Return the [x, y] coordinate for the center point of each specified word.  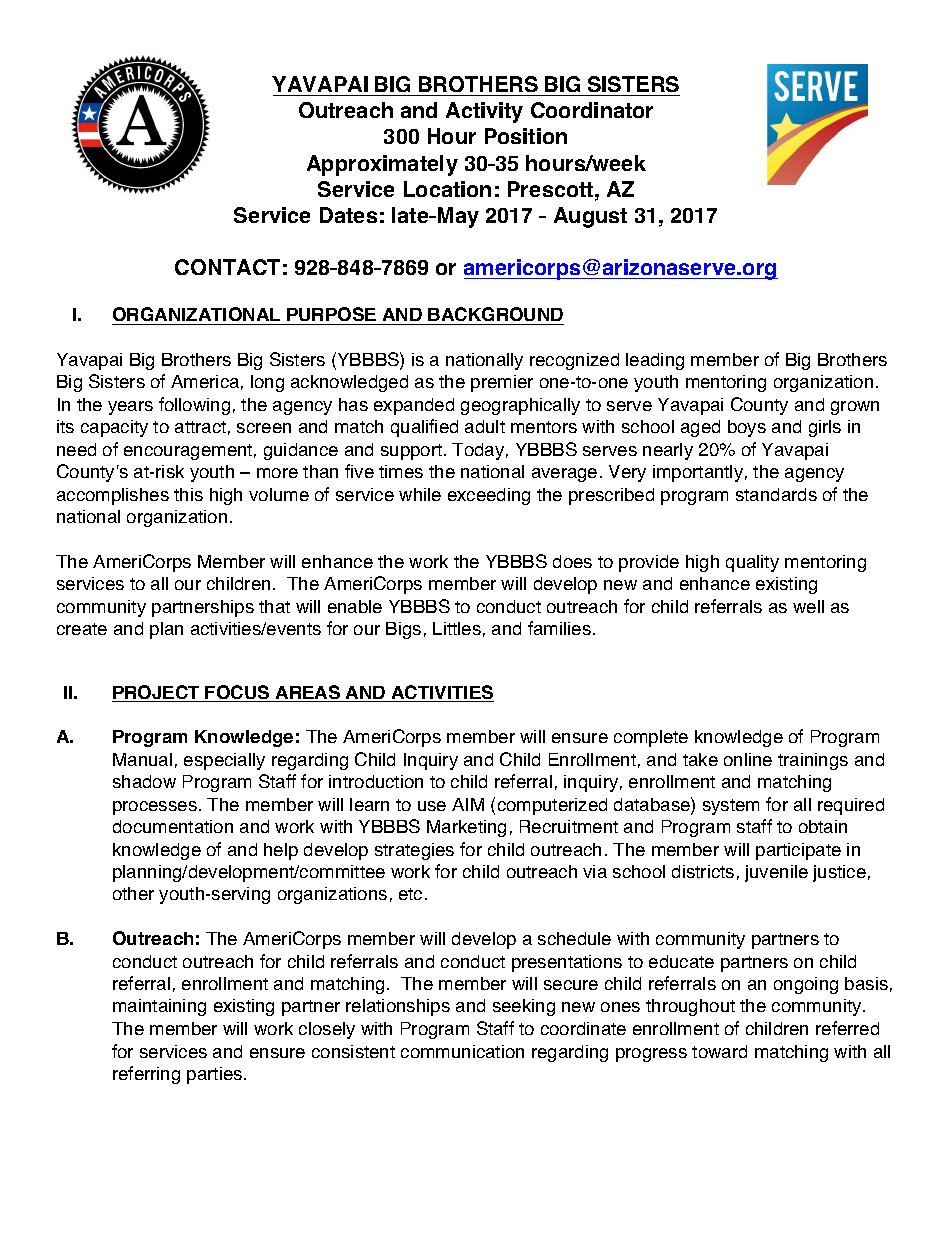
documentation [173, 826]
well [808, 606]
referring [146, 1075]
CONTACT [227, 267]
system [731, 807]
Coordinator [592, 110]
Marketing [466, 828]
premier [502, 383]
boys [747, 428]
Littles [457, 628]
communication [462, 1051]
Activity [484, 112]
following [194, 406]
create [82, 629]
